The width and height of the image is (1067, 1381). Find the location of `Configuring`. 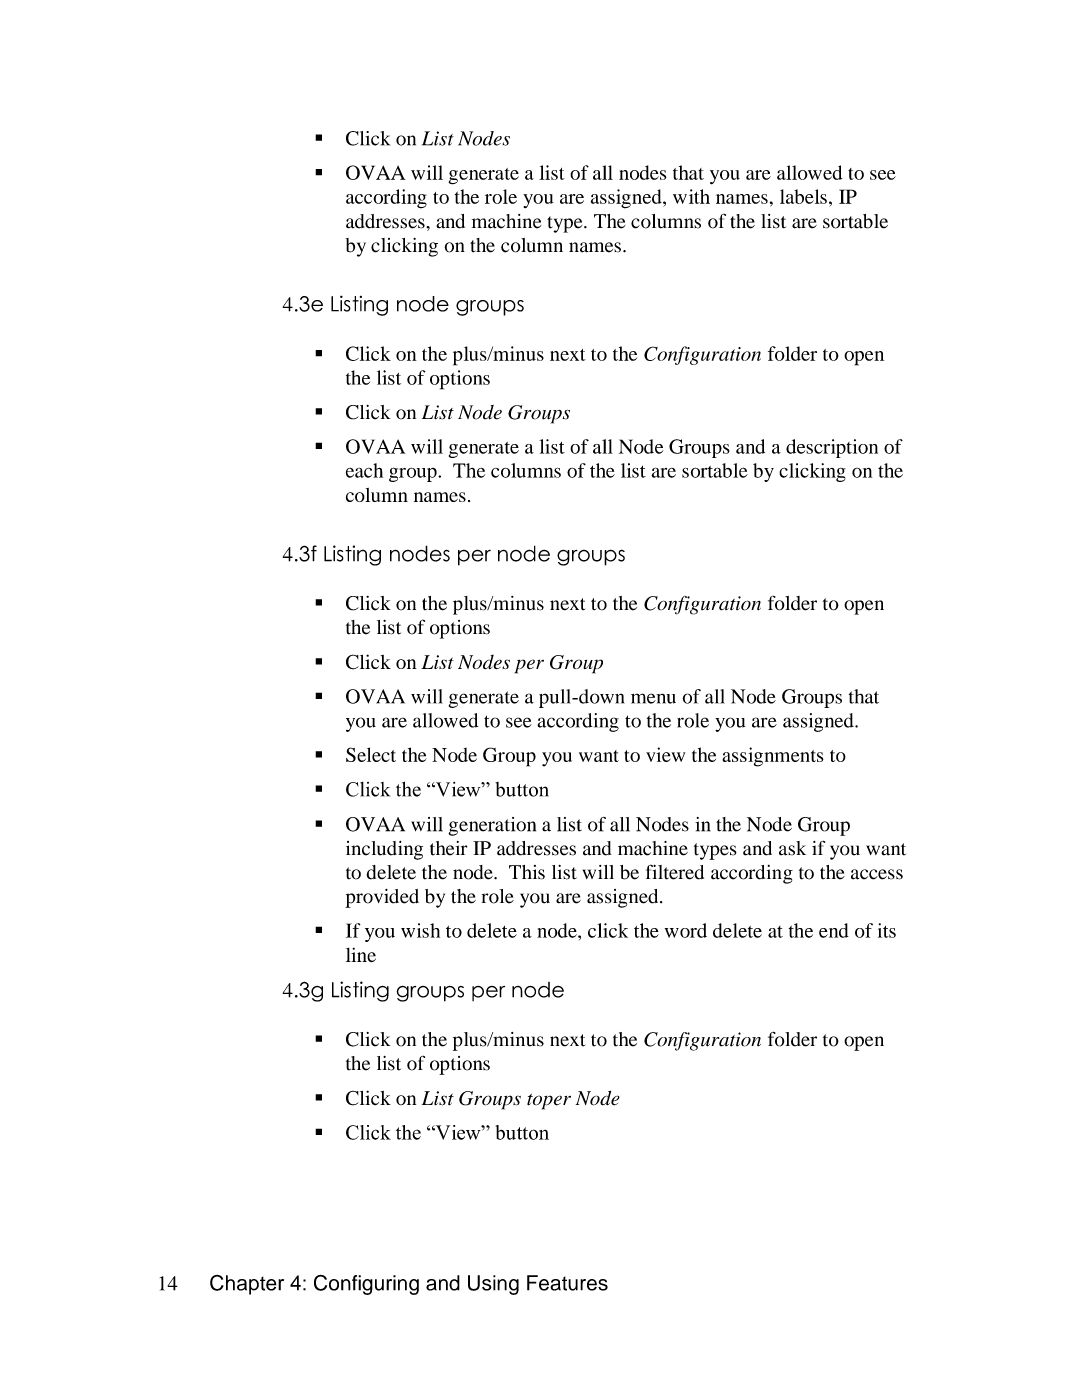

Configuring is located at coordinates (366, 1285).
